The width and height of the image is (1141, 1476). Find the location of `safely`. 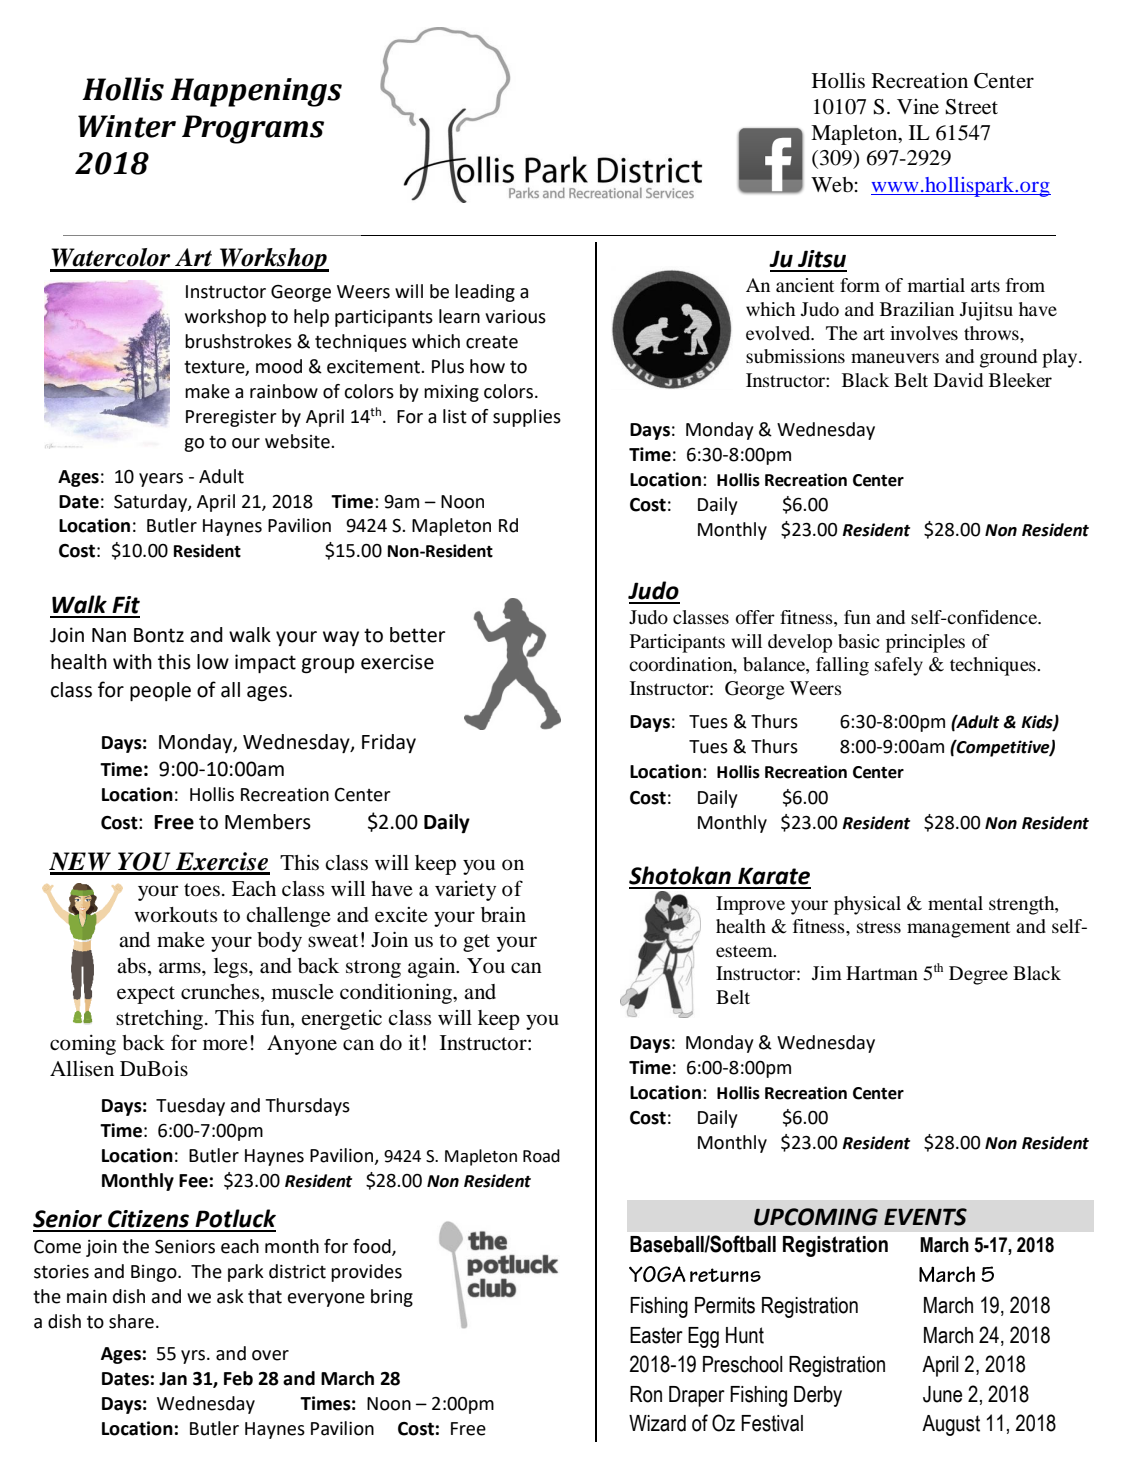

safely is located at coordinates (899, 666).
